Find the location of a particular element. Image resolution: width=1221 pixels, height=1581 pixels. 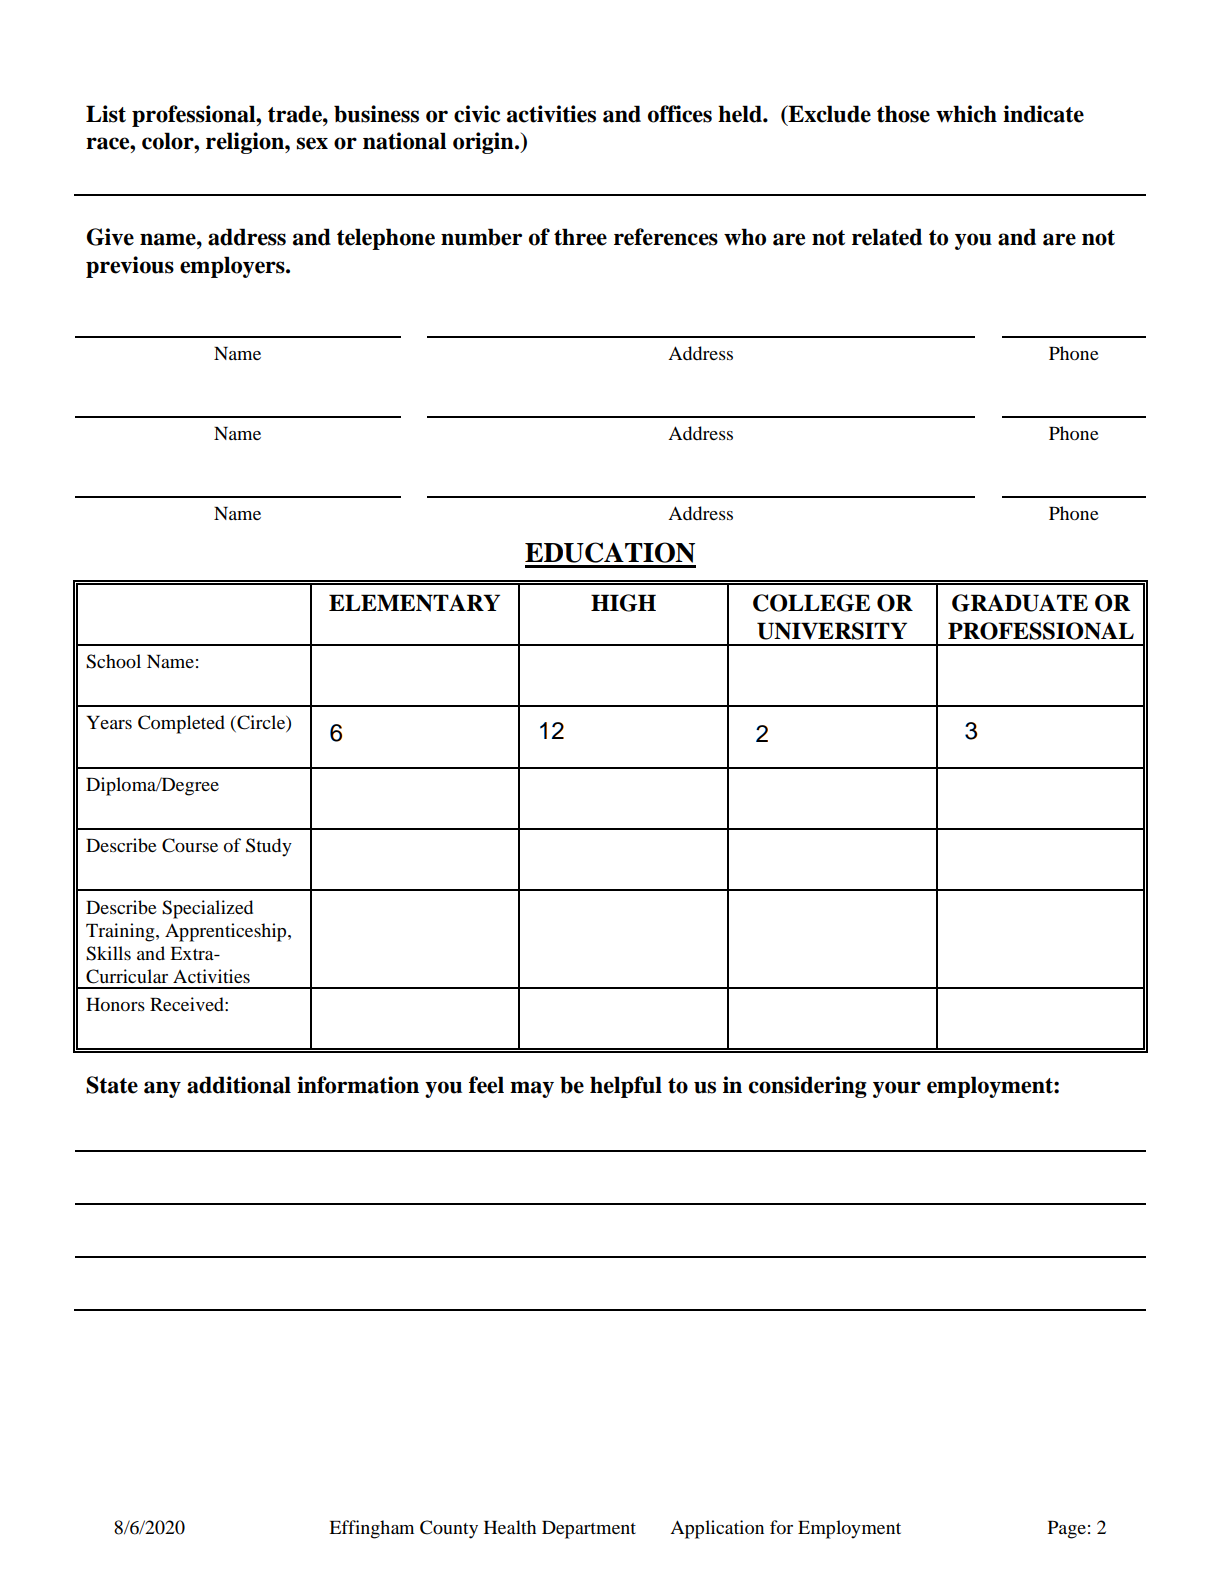

HIGH is located at coordinates (623, 603).
